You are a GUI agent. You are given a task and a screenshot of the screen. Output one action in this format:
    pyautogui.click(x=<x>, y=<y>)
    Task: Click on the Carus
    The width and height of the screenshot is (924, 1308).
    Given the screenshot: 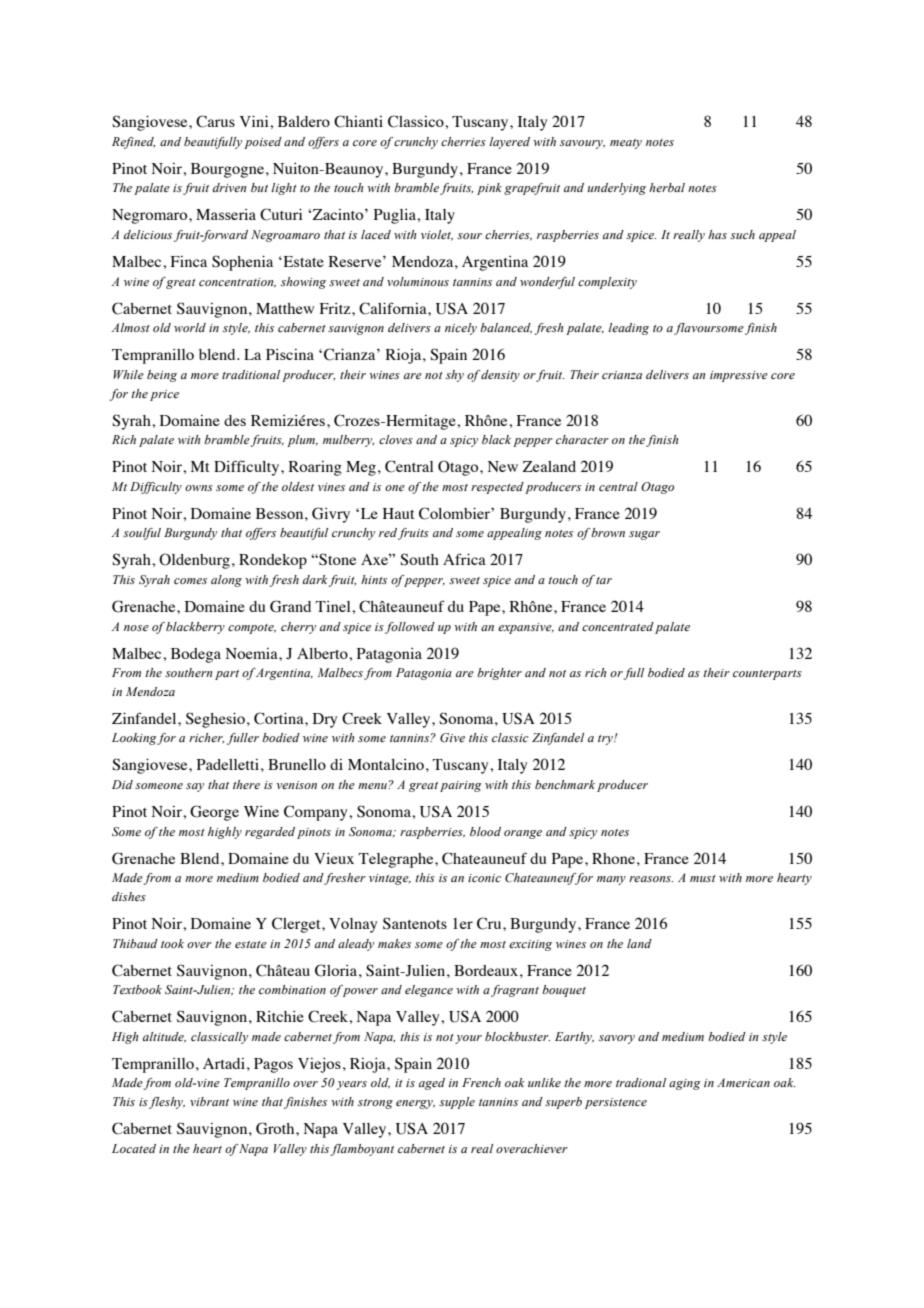 What is the action you would take?
    pyautogui.click(x=215, y=121)
